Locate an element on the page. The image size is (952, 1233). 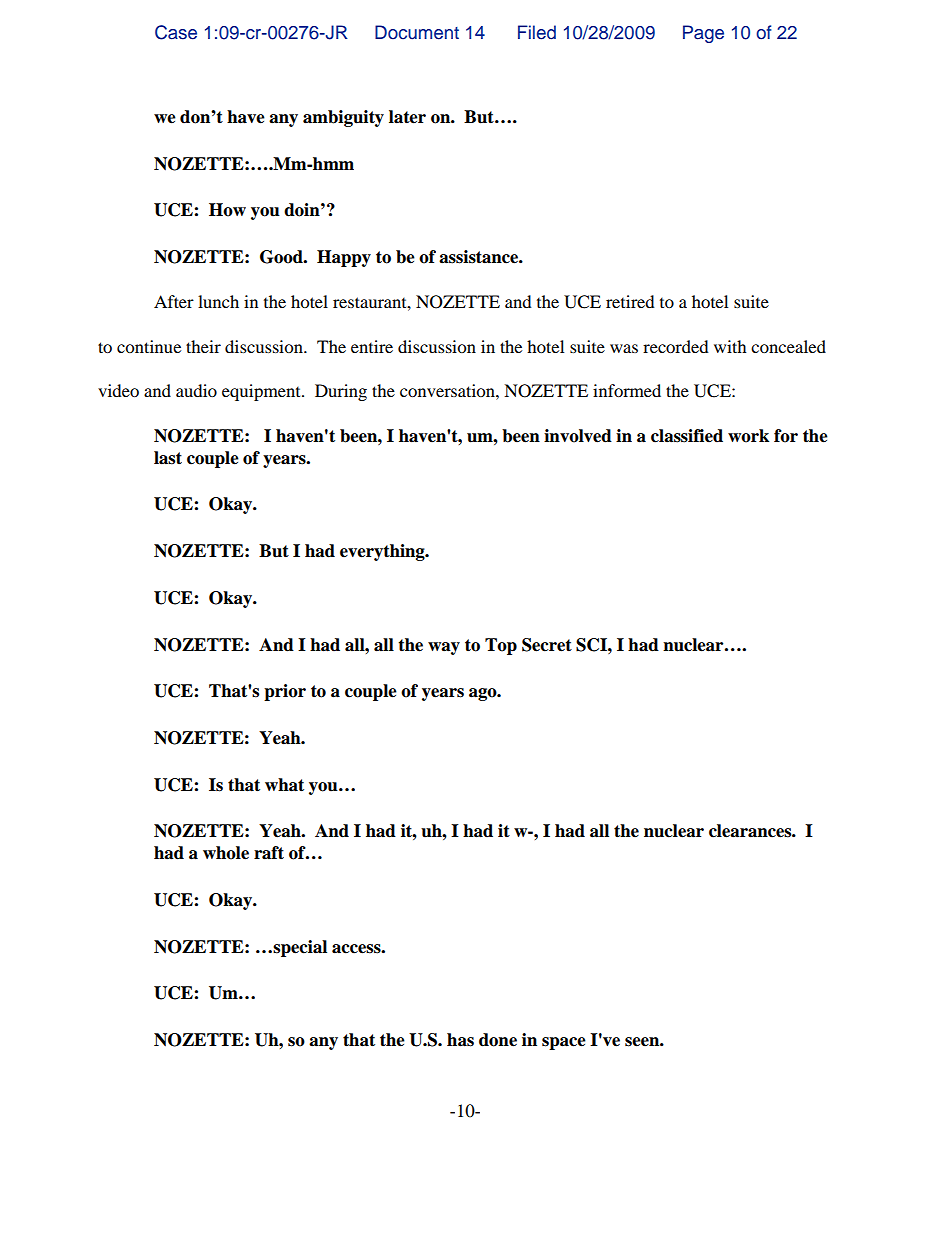
Document is located at coordinates (417, 32).
